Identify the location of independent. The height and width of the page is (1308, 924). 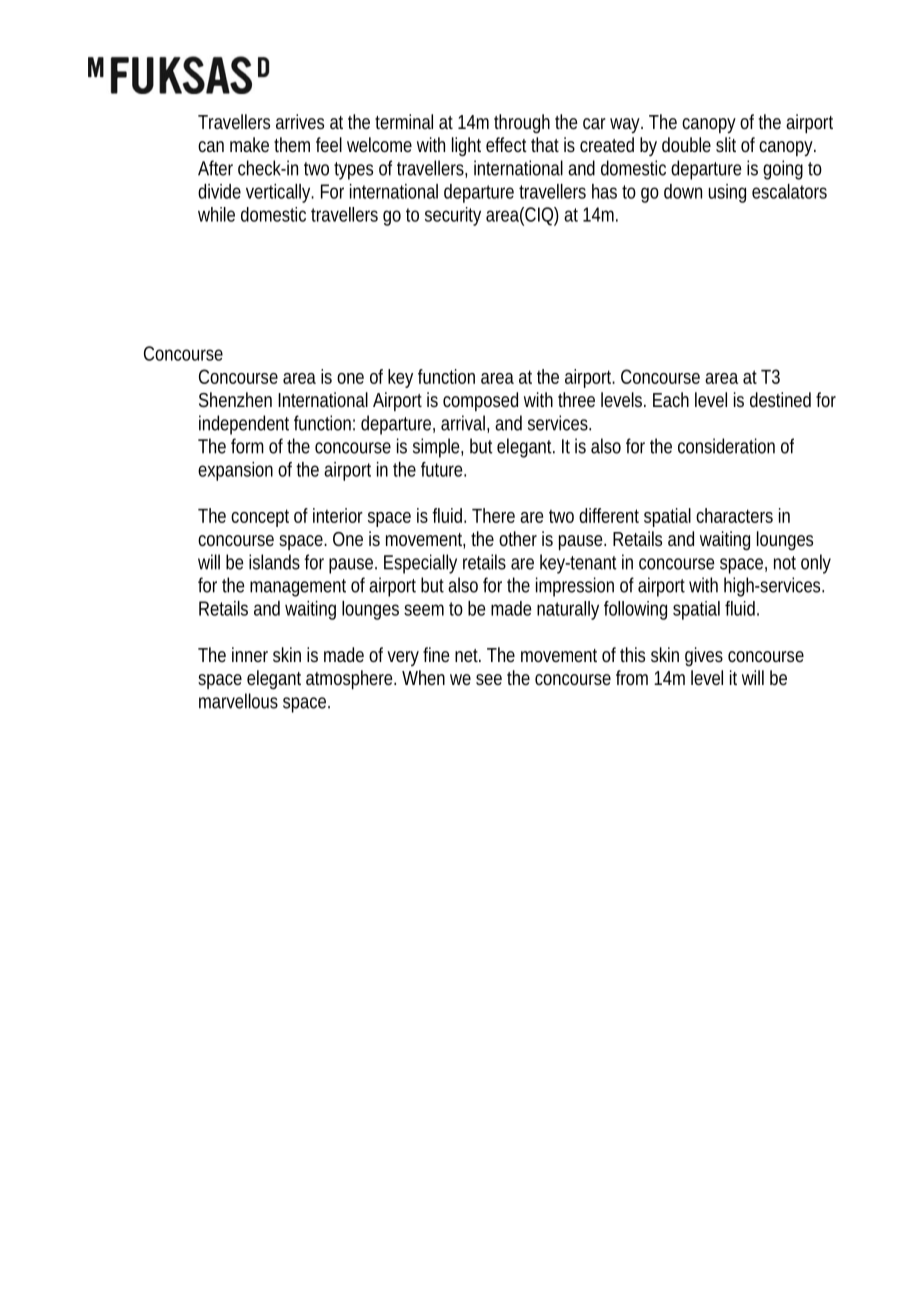
(244, 425).
